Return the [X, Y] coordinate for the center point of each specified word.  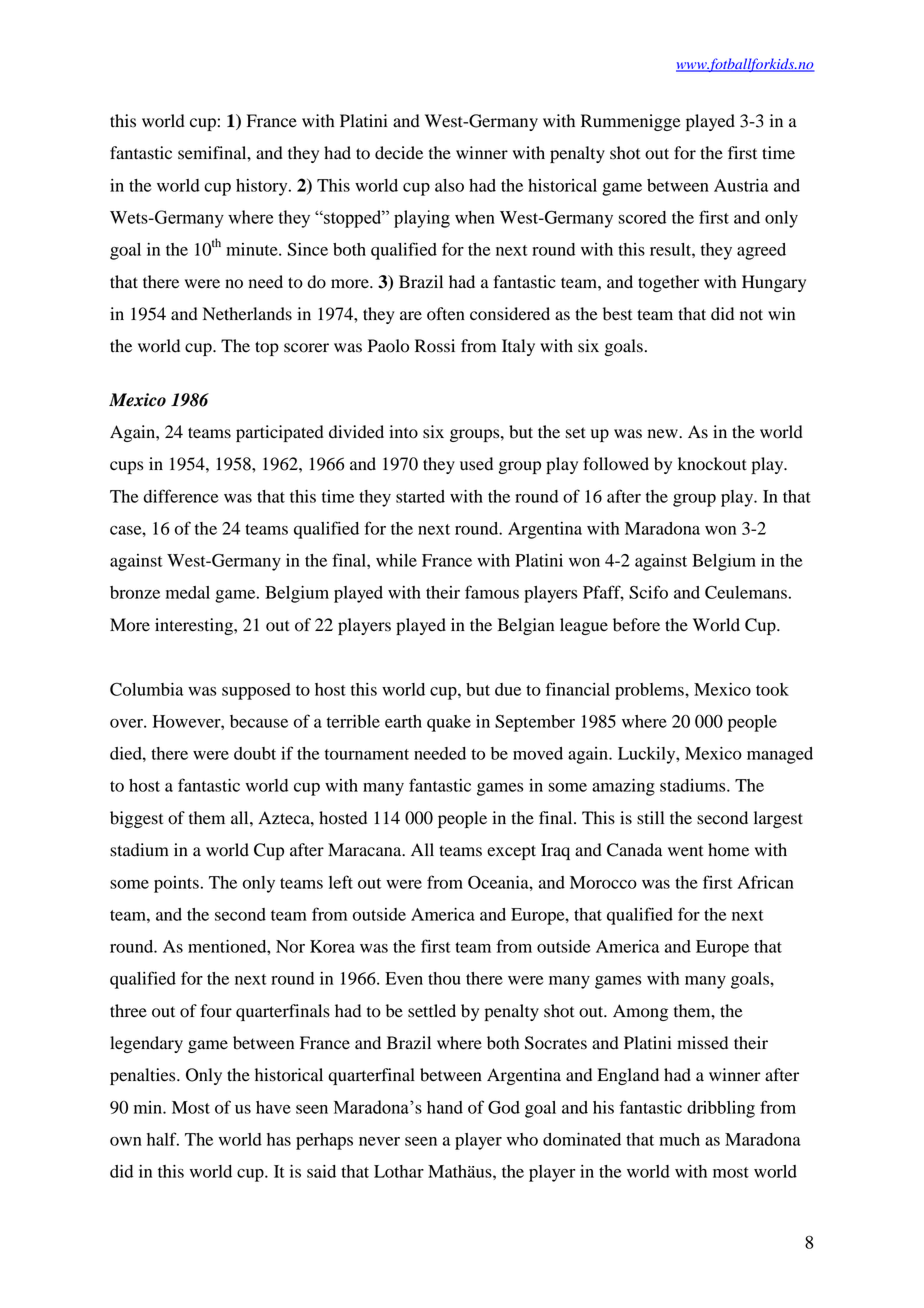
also [449, 185]
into [403, 432]
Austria [741, 185]
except [511, 852]
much [679, 1139]
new [664, 434]
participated [280, 433]
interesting [195, 626]
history [263, 187]
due [508, 689]
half [163, 1139]
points [176, 884]
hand [445, 1107]
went [685, 851]
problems [650, 691]
